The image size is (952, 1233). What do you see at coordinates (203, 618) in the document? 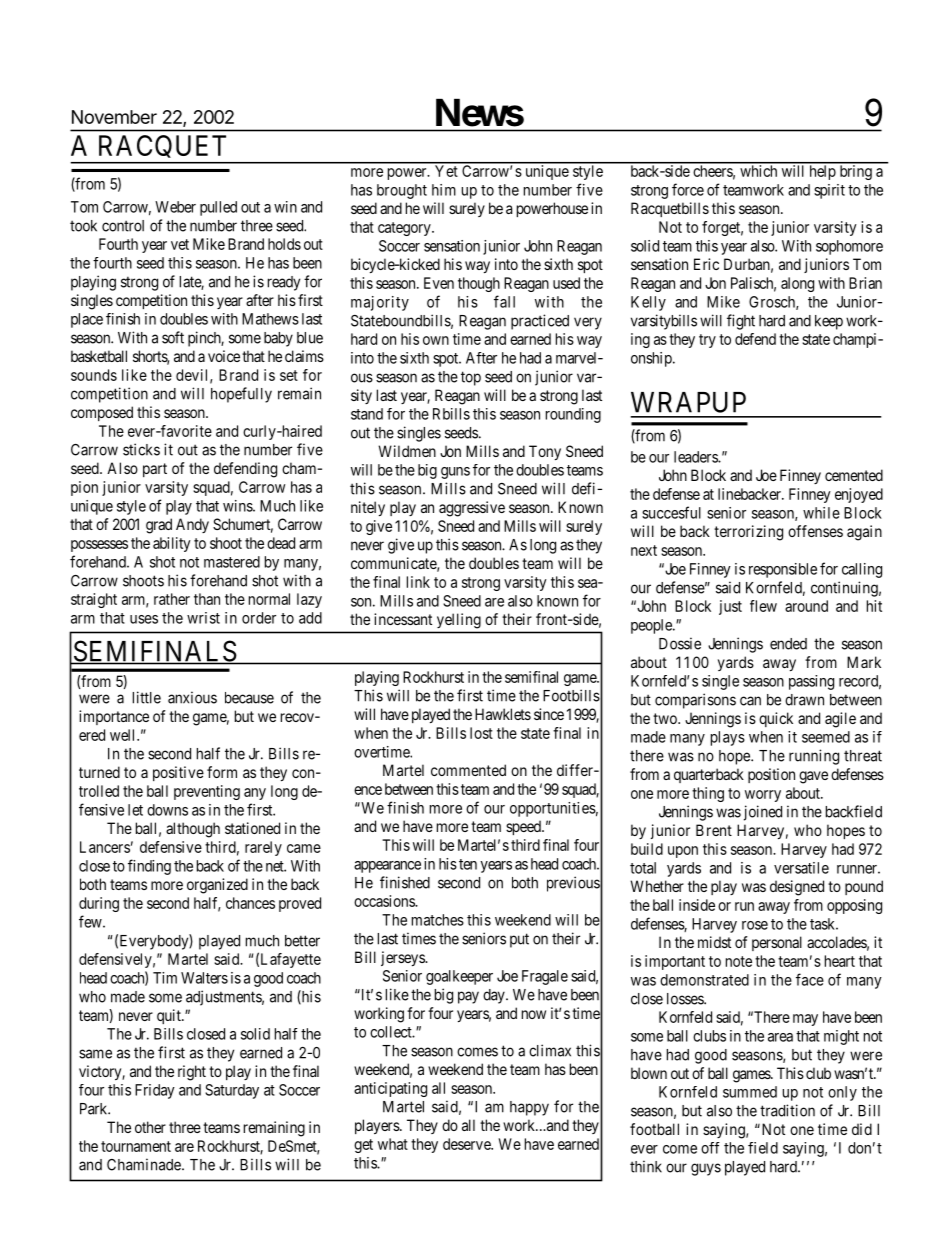
I see `wrist` at bounding box center [203, 618].
